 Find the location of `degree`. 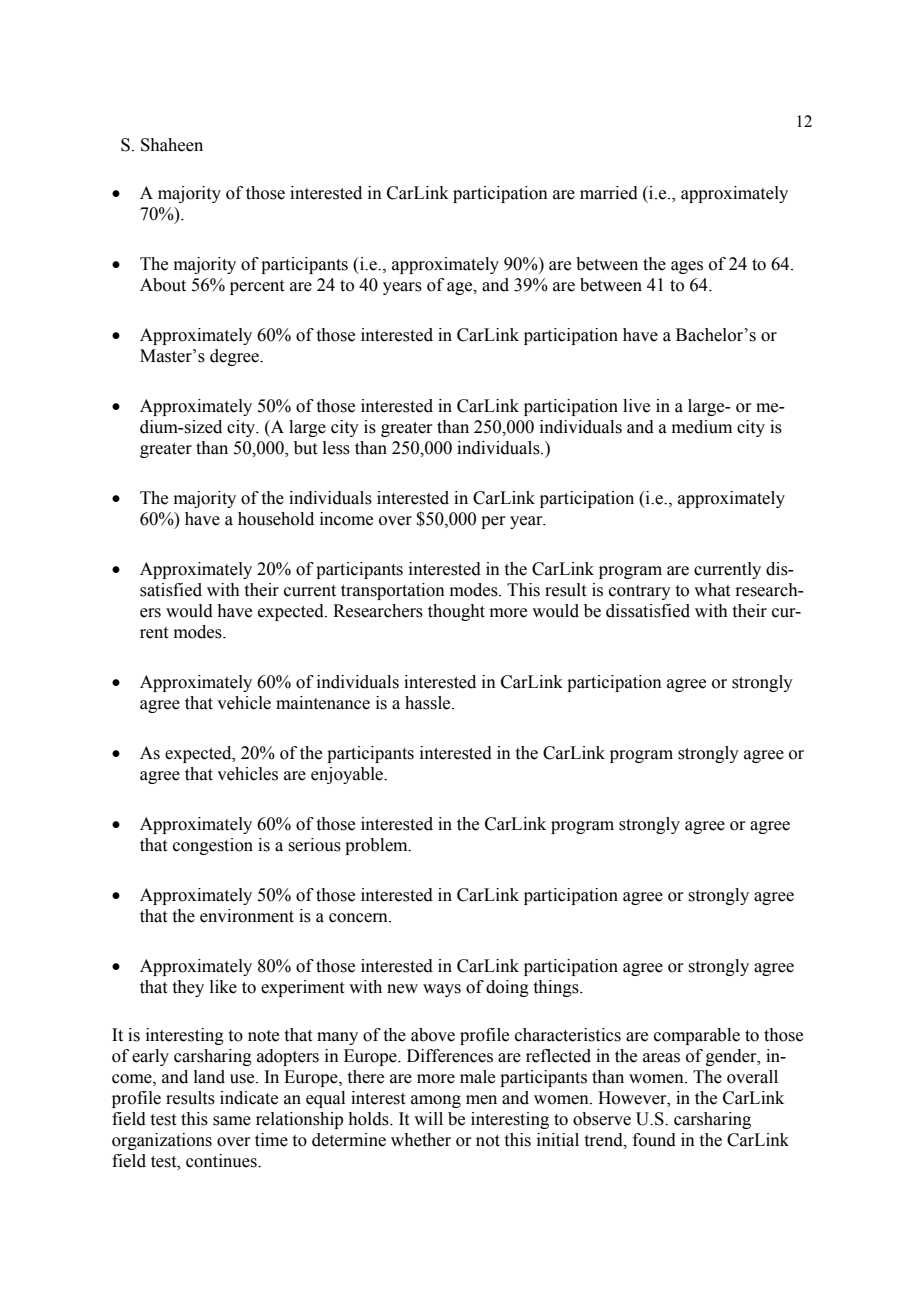

degree is located at coordinates (235, 357).
